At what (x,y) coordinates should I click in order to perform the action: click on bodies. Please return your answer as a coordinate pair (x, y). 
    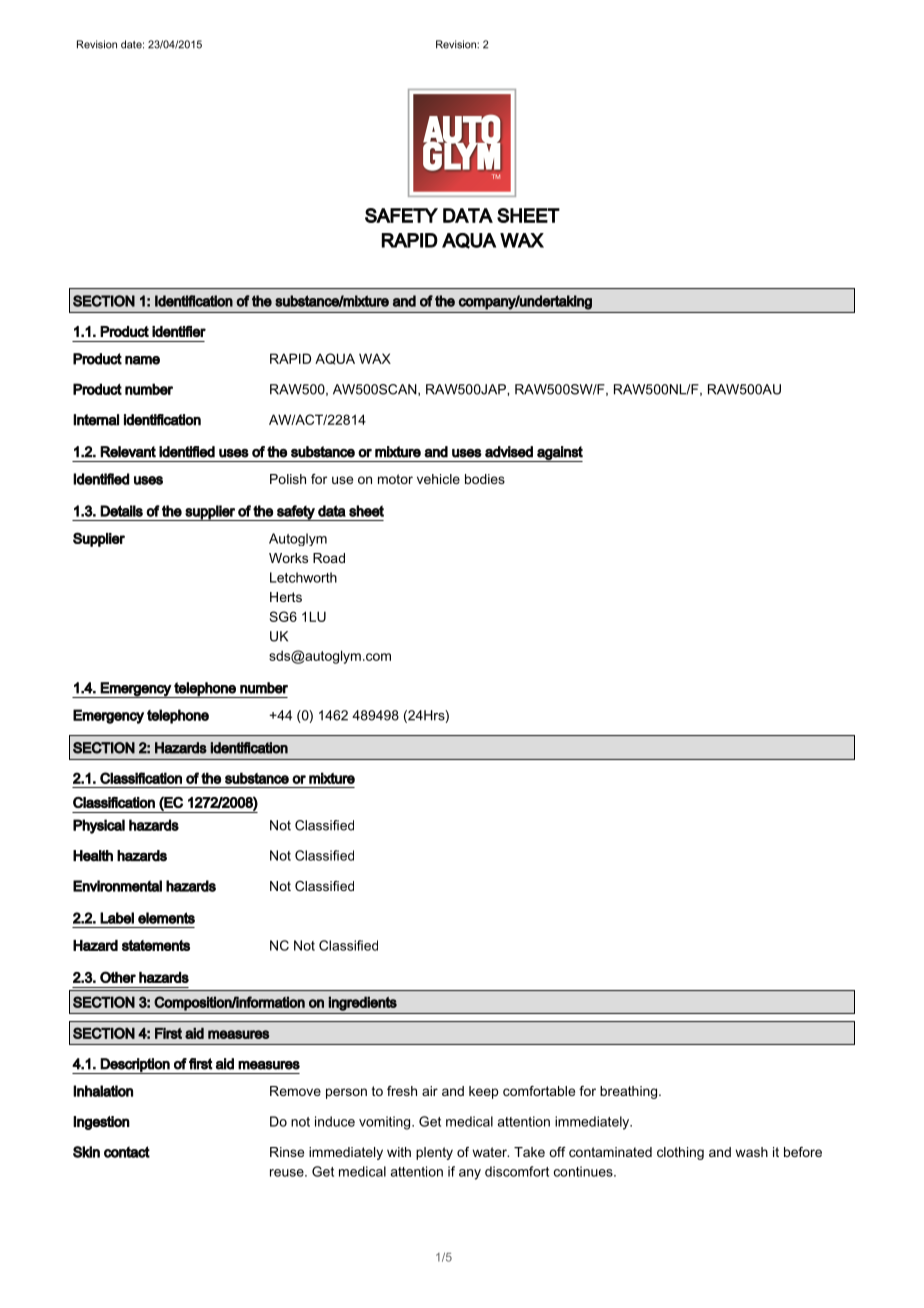
    Looking at the image, I should click on (485, 479).
